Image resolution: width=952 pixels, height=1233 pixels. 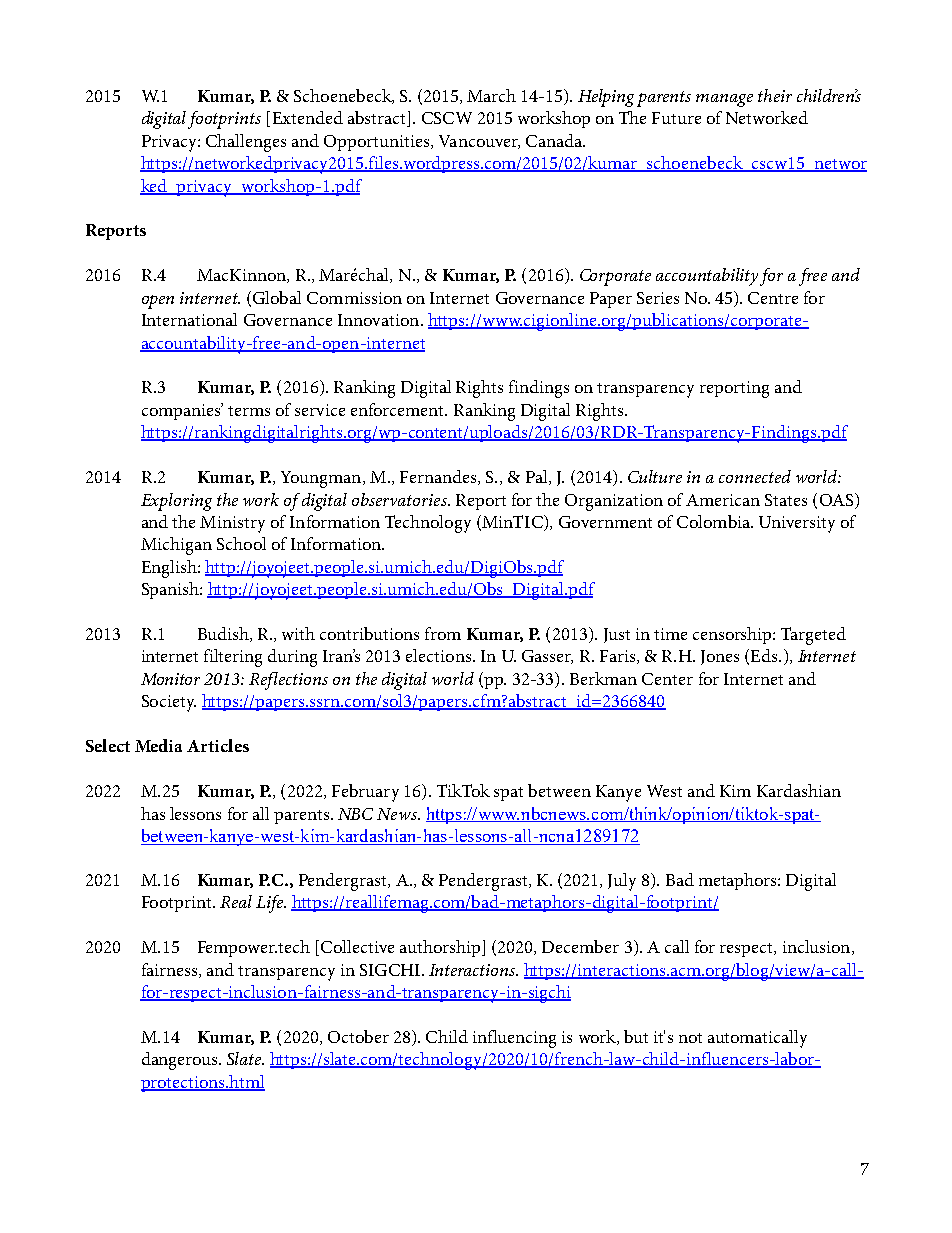 What do you see at coordinates (182, 411) in the document?
I see `companies` at bounding box center [182, 411].
